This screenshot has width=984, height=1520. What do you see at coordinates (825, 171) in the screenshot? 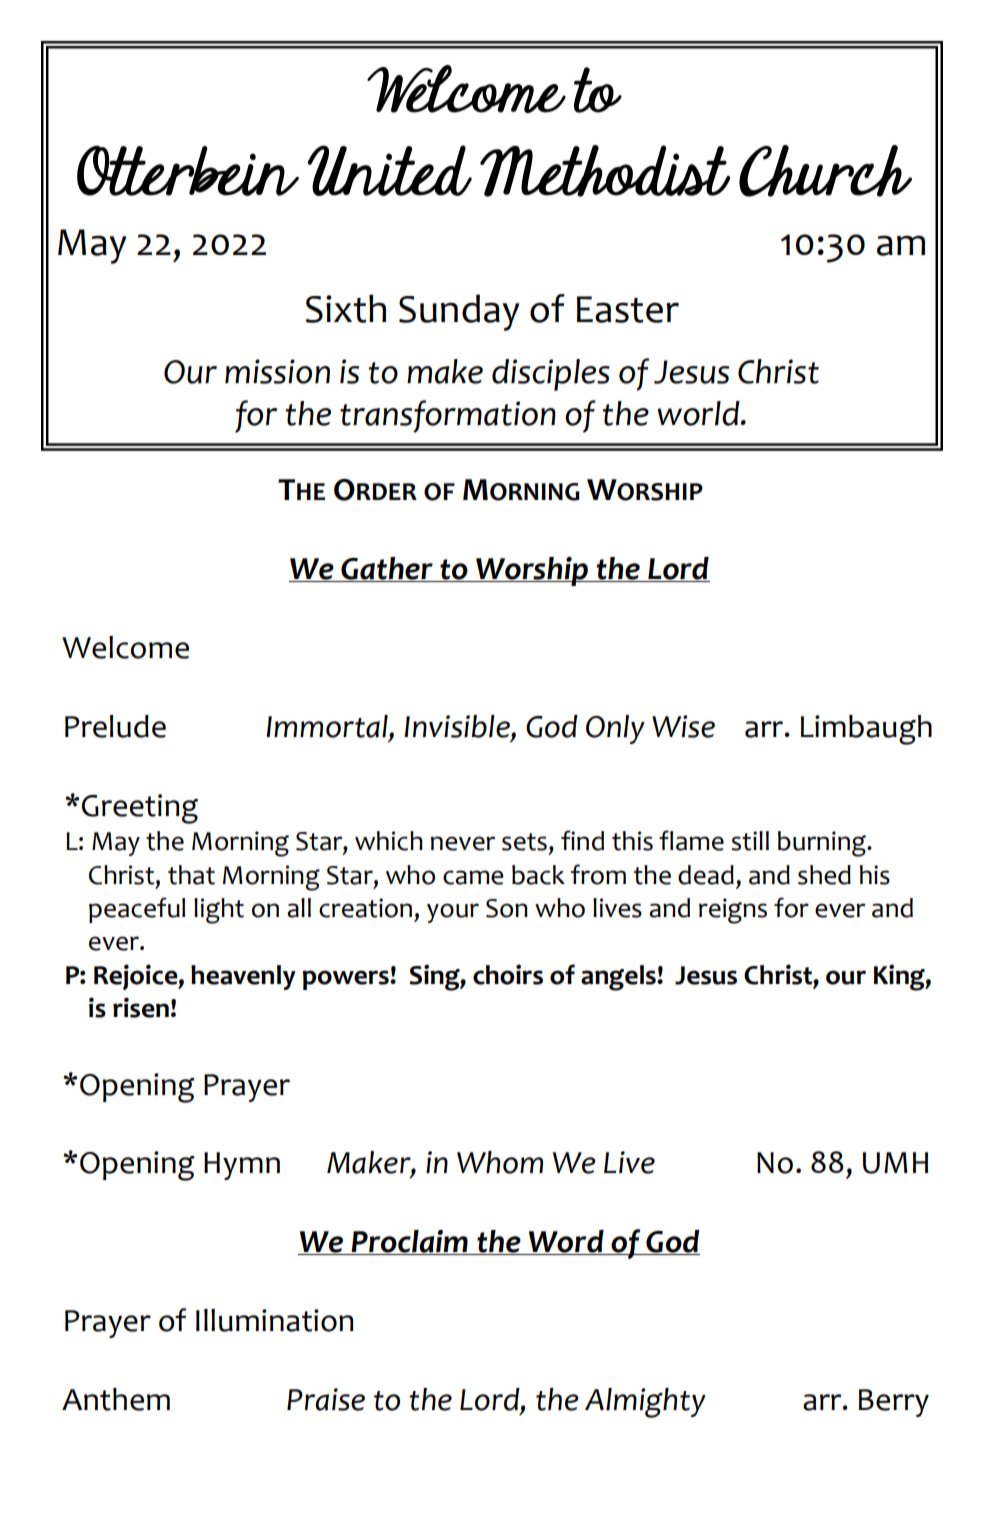
I see `Church` at bounding box center [825, 171].
